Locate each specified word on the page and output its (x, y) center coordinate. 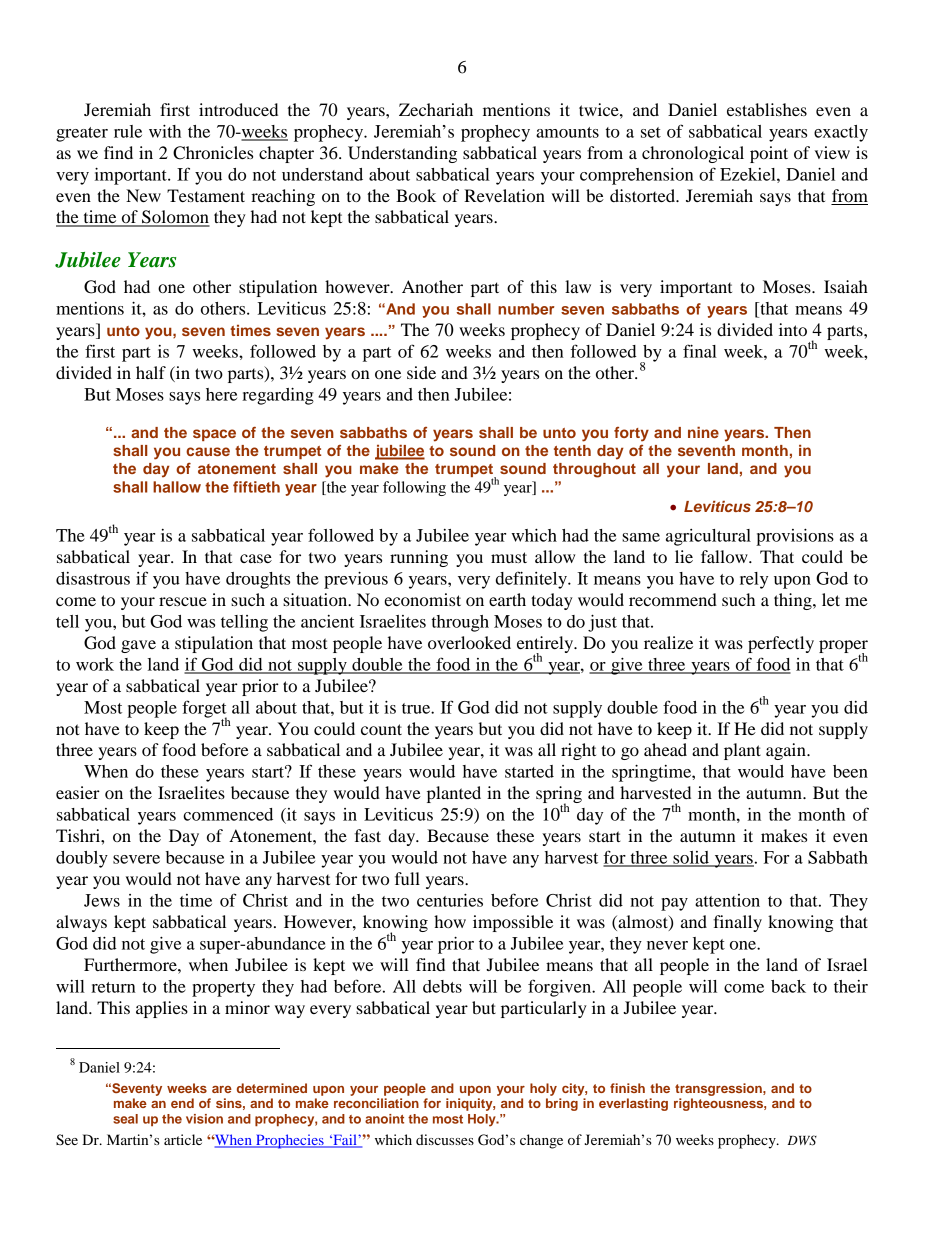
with (165, 131)
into (793, 329)
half (151, 372)
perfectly (781, 644)
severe (136, 859)
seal (125, 1119)
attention (727, 900)
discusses (445, 1139)
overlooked (469, 642)
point (769, 154)
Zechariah (436, 109)
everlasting (633, 1104)
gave (138, 646)
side (421, 372)
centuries (450, 900)
